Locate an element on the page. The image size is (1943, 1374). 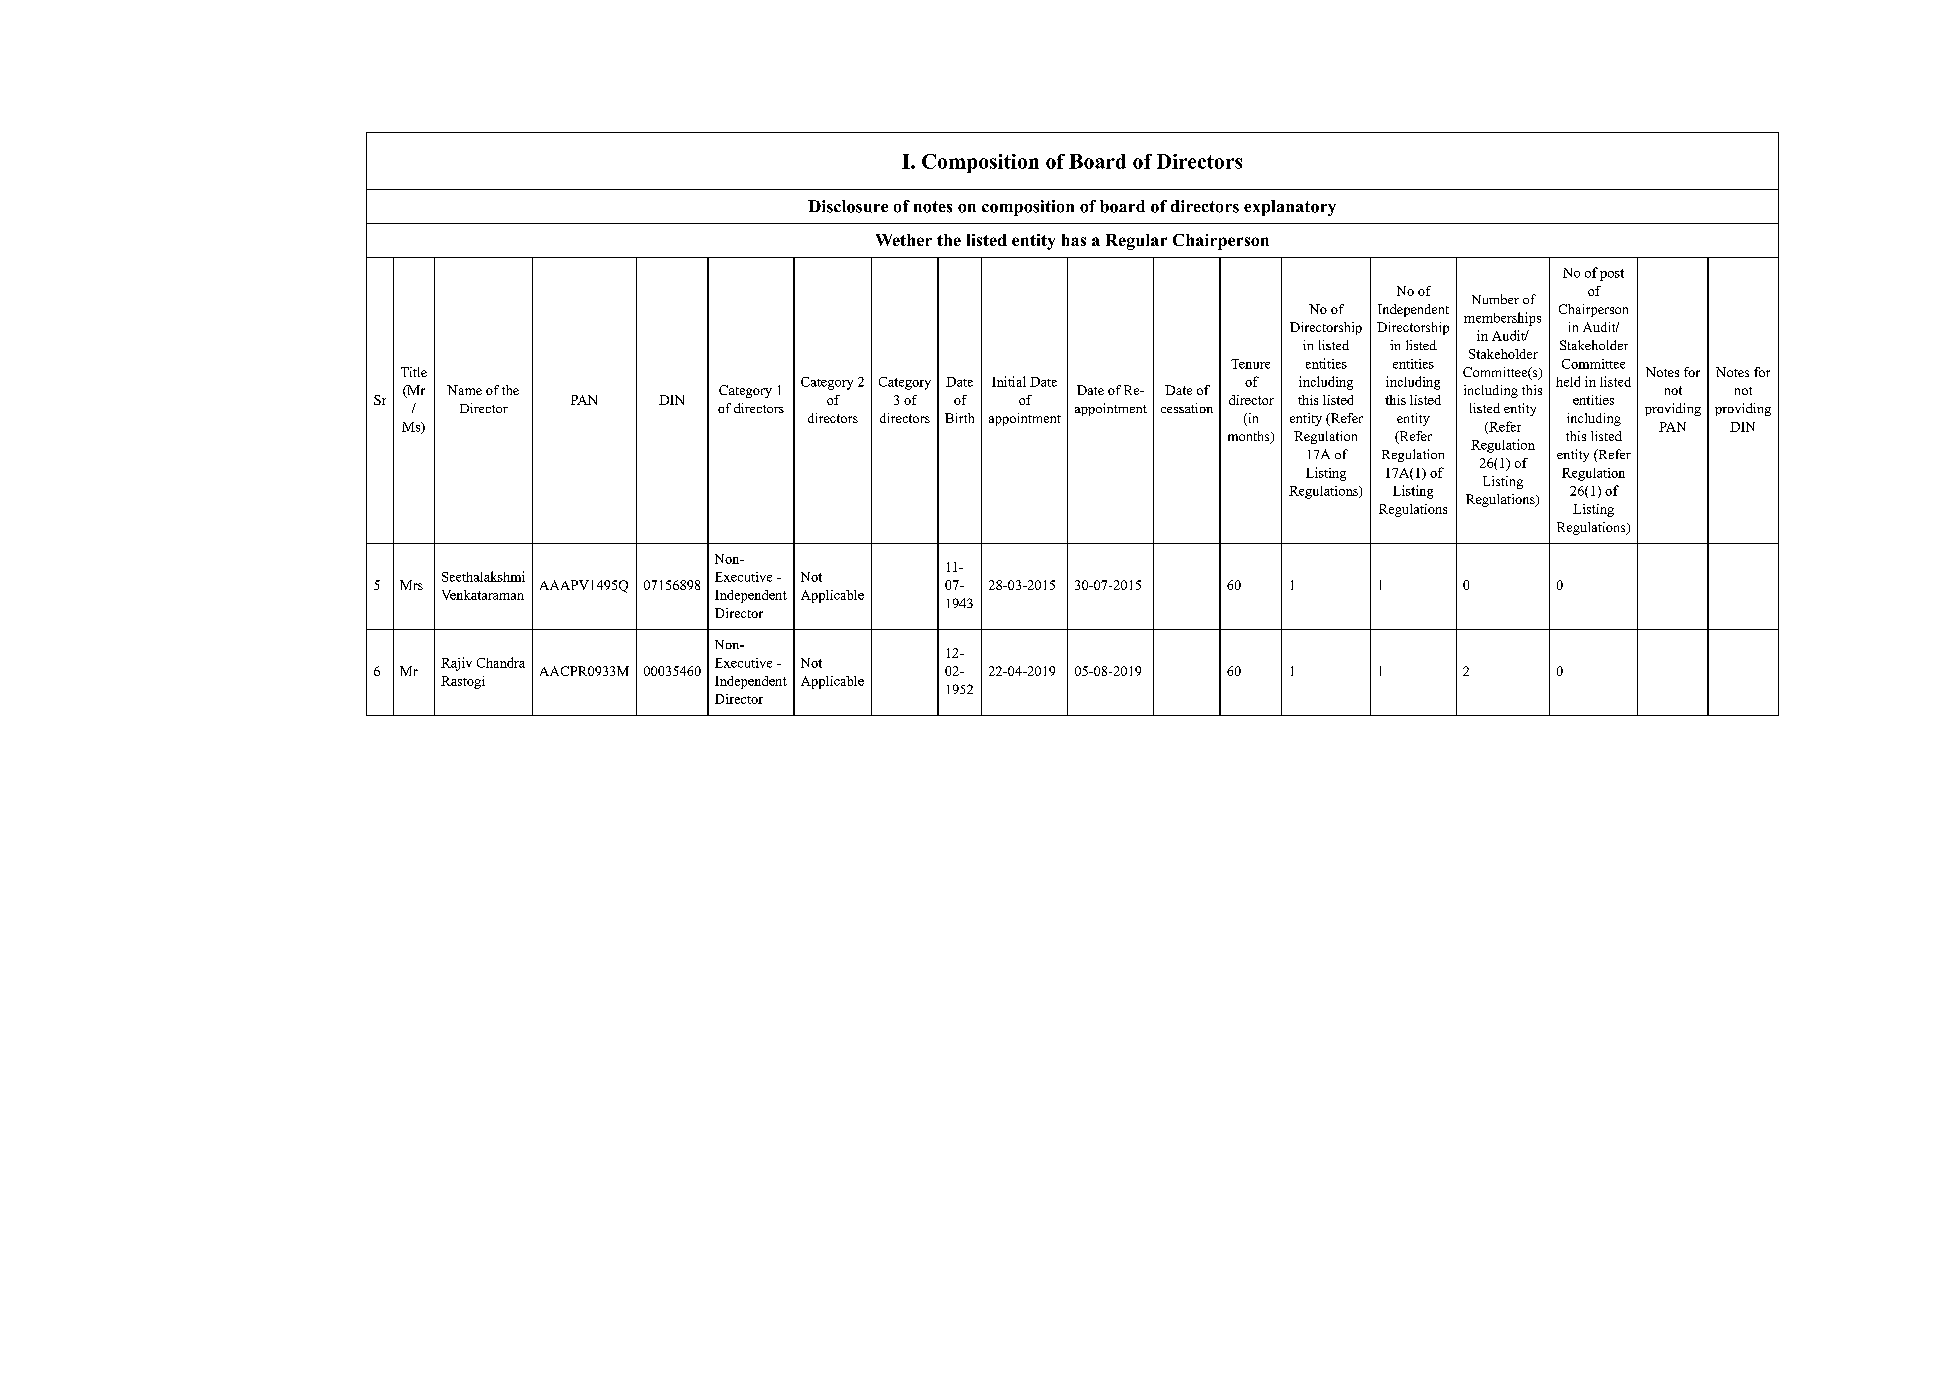
Name is located at coordinates (464, 390).
